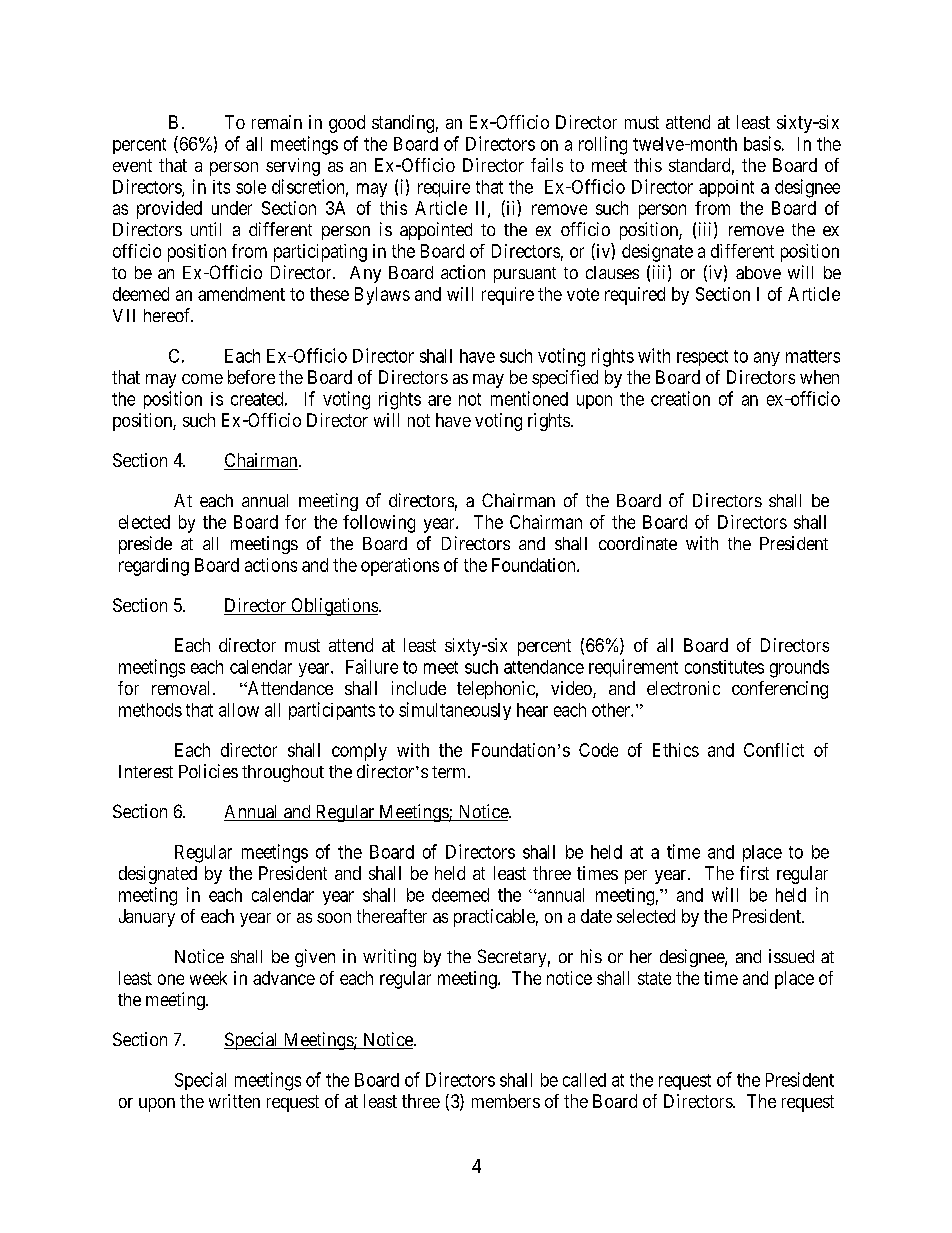 The width and height of the screenshot is (952, 1233). What do you see at coordinates (702, 358) in the screenshot?
I see `respect` at bounding box center [702, 358].
